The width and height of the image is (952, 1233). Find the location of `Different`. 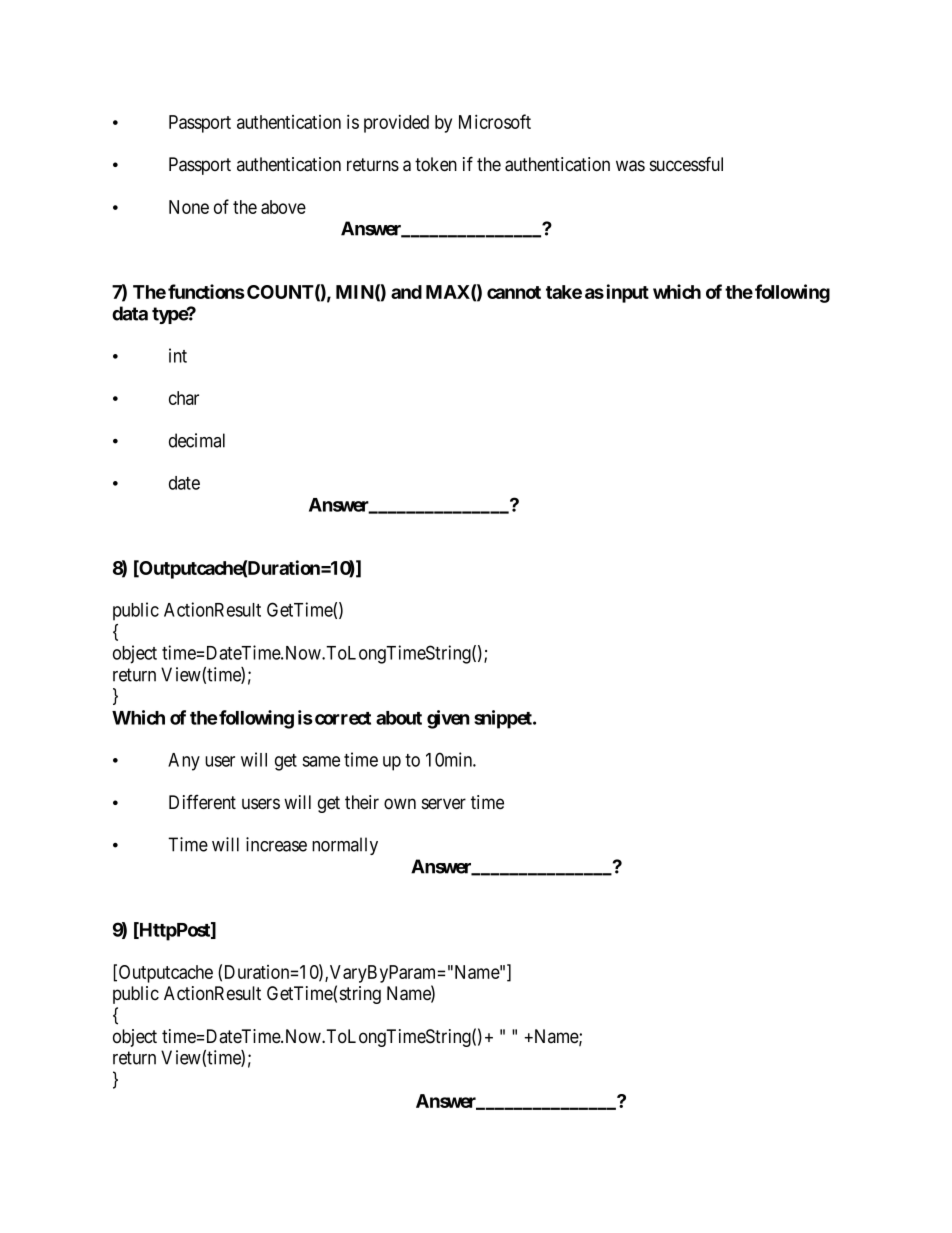

Different is located at coordinates (202, 802).
